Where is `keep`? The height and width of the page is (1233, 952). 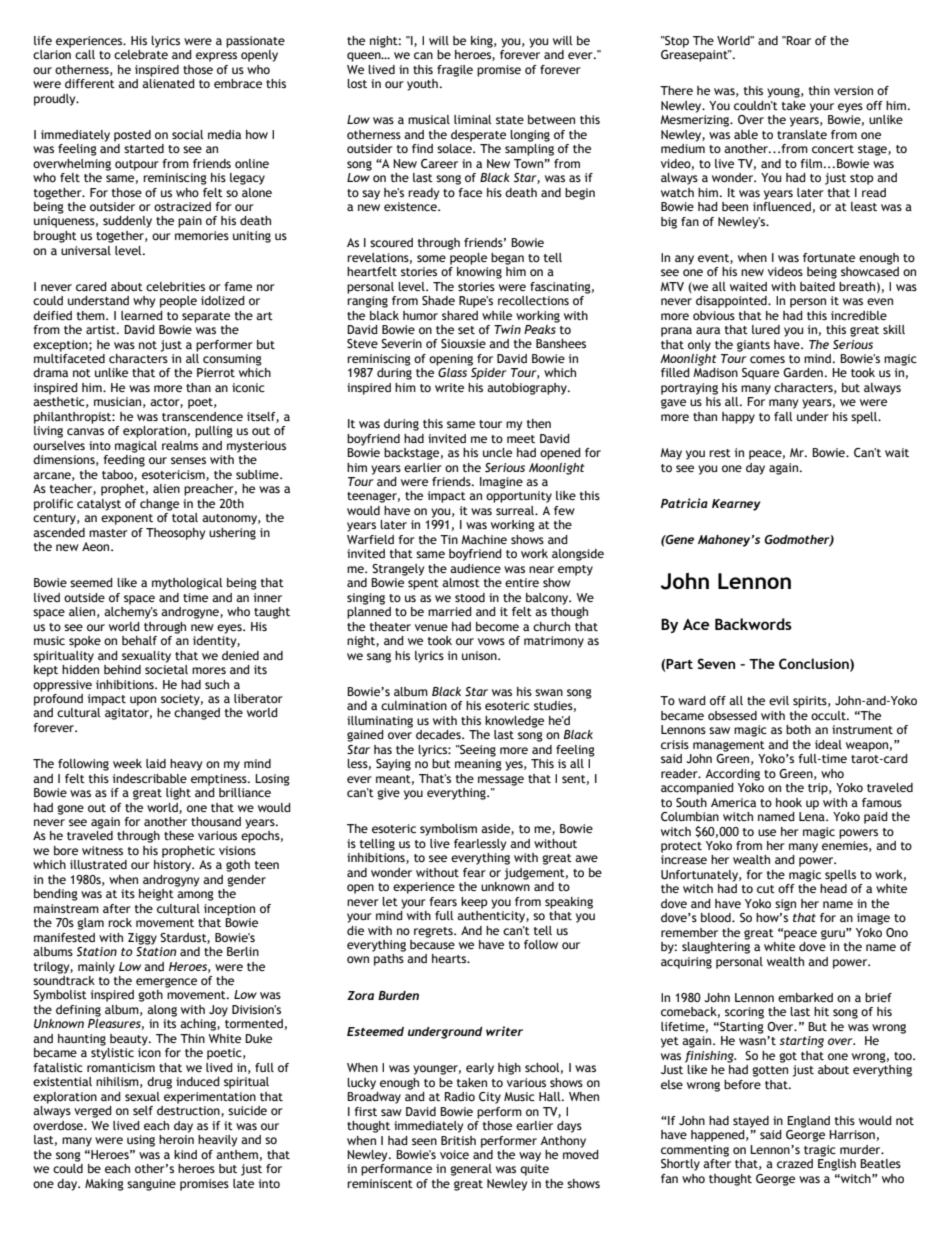
keep is located at coordinates (474, 903).
